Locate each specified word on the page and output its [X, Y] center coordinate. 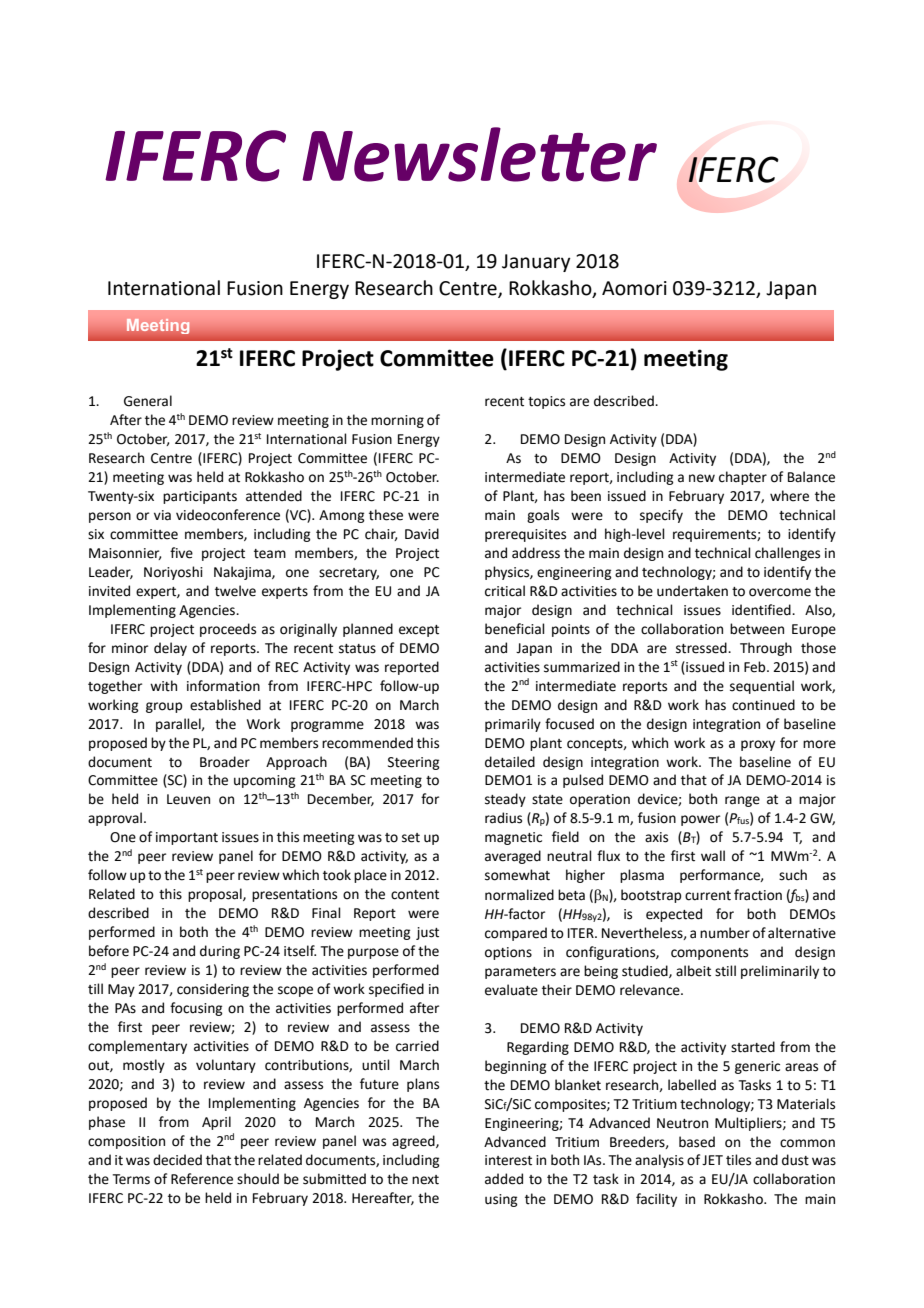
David [422, 534]
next [425, 1180]
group [164, 707]
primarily [513, 725]
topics [546, 402]
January [536, 263]
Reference [202, 1179]
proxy [758, 745]
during [220, 952]
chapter [743, 478]
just [427, 933]
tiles [738, 1160]
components [709, 954]
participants [200, 497]
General [148, 401]
